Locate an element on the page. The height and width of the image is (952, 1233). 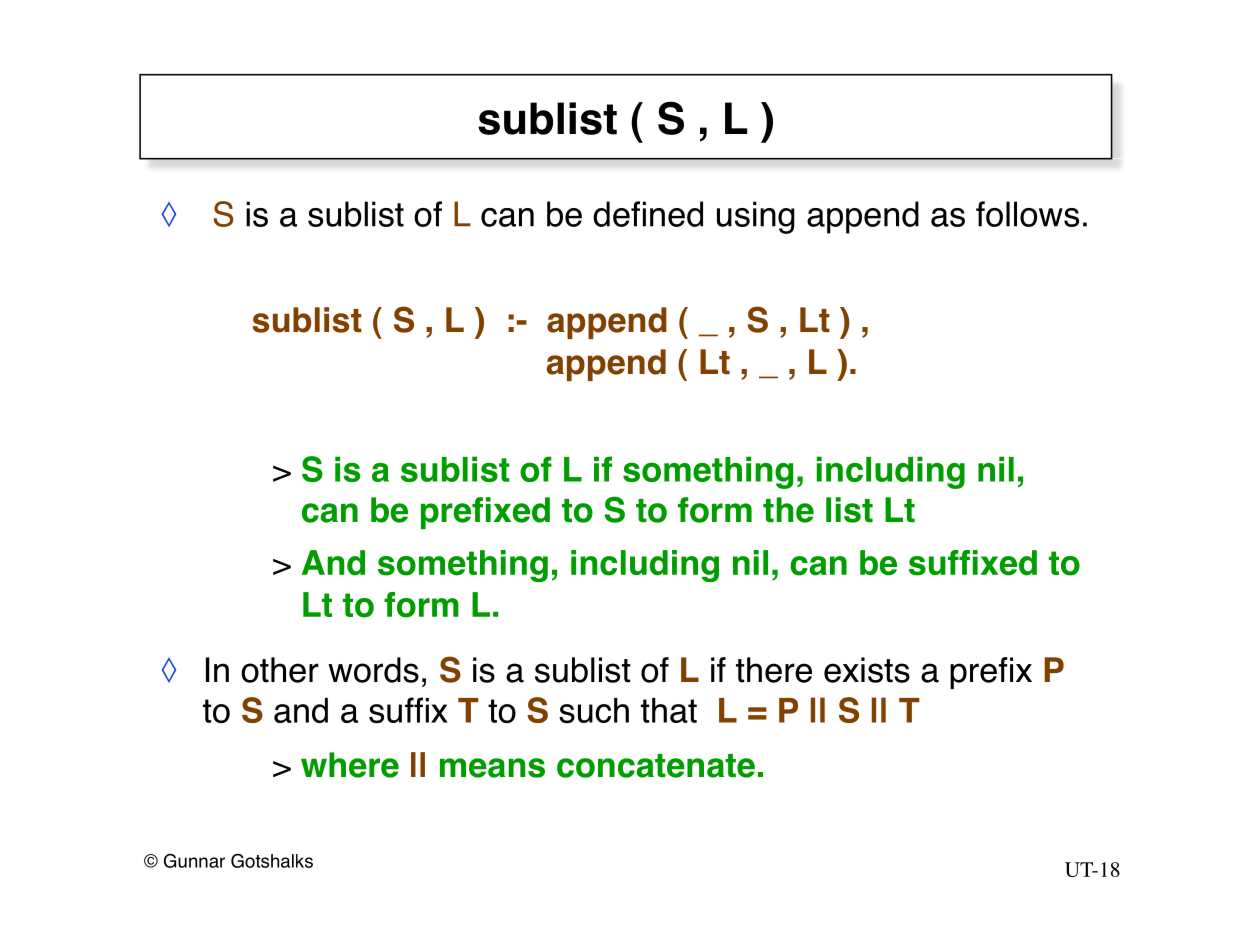
other is located at coordinates (280, 670).
